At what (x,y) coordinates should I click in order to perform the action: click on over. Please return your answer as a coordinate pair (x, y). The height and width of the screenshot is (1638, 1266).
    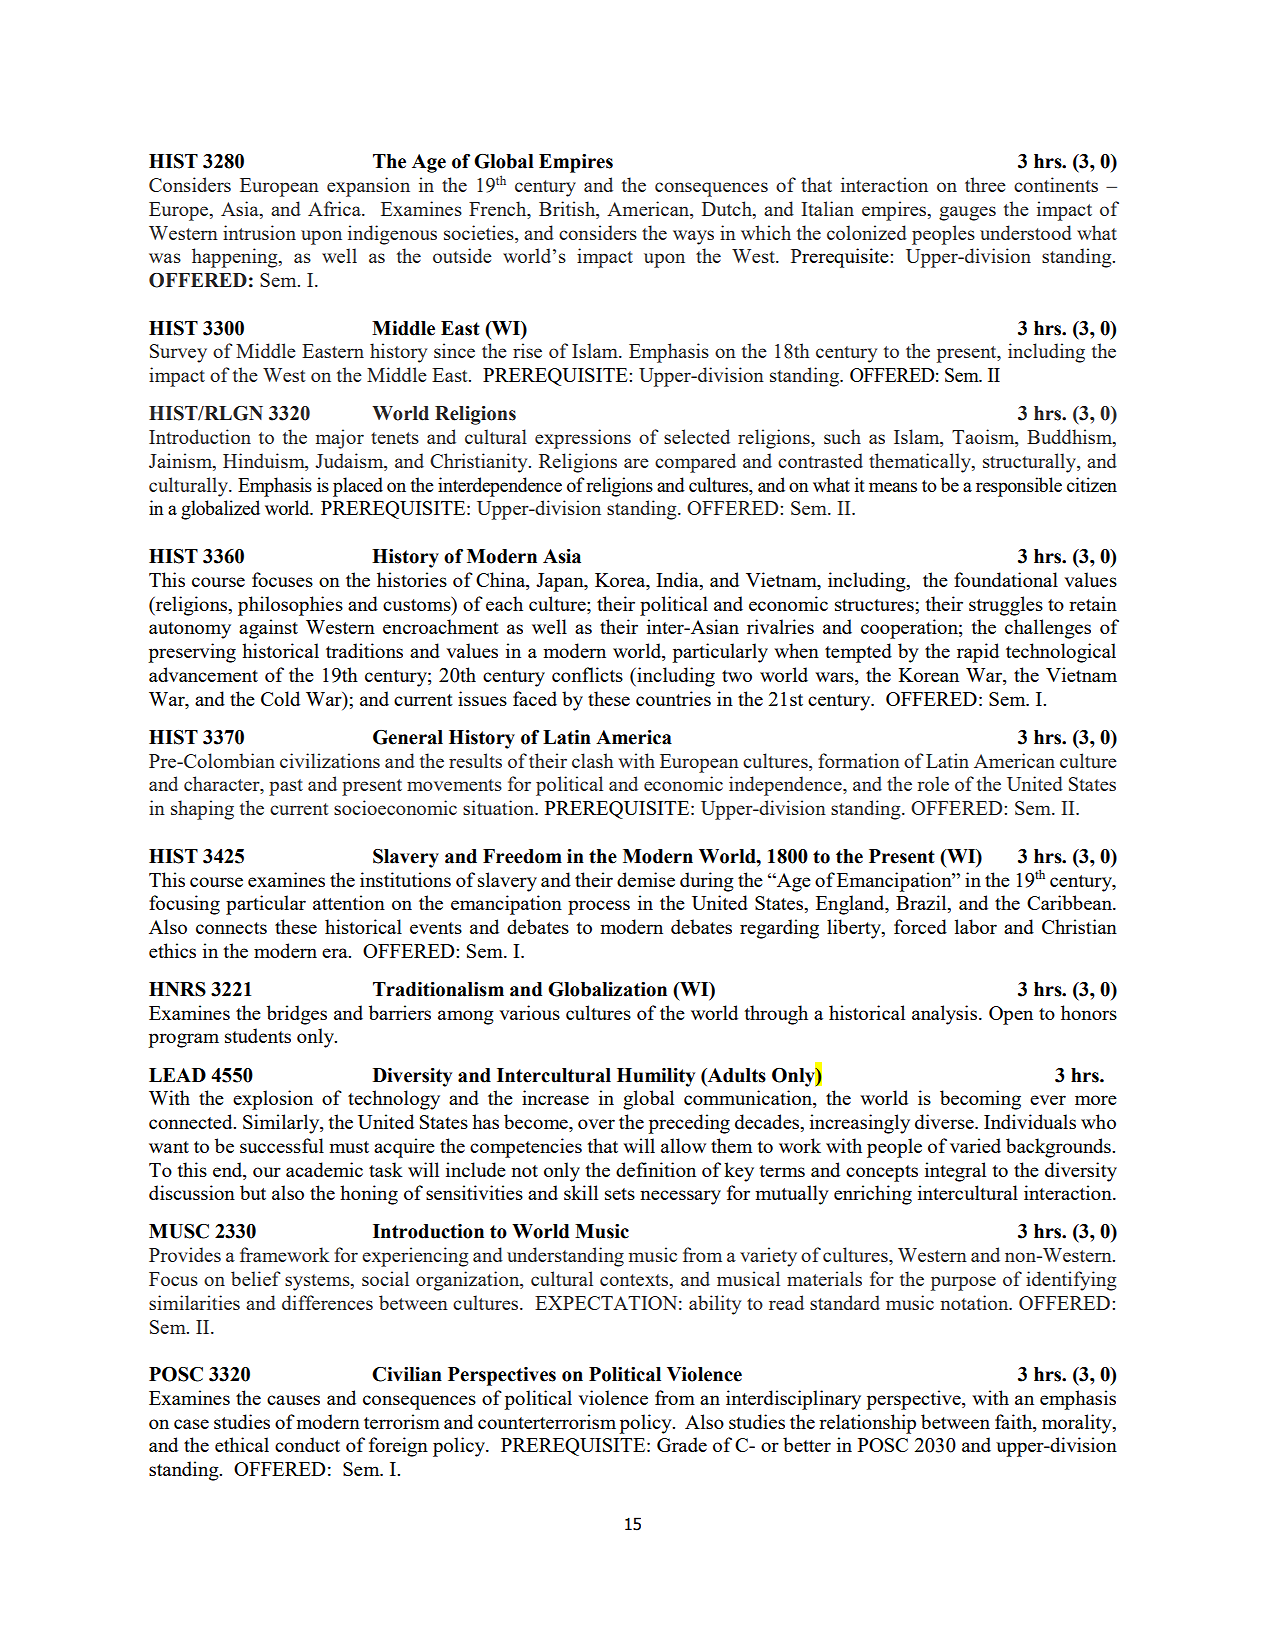
    Looking at the image, I should click on (596, 1124).
